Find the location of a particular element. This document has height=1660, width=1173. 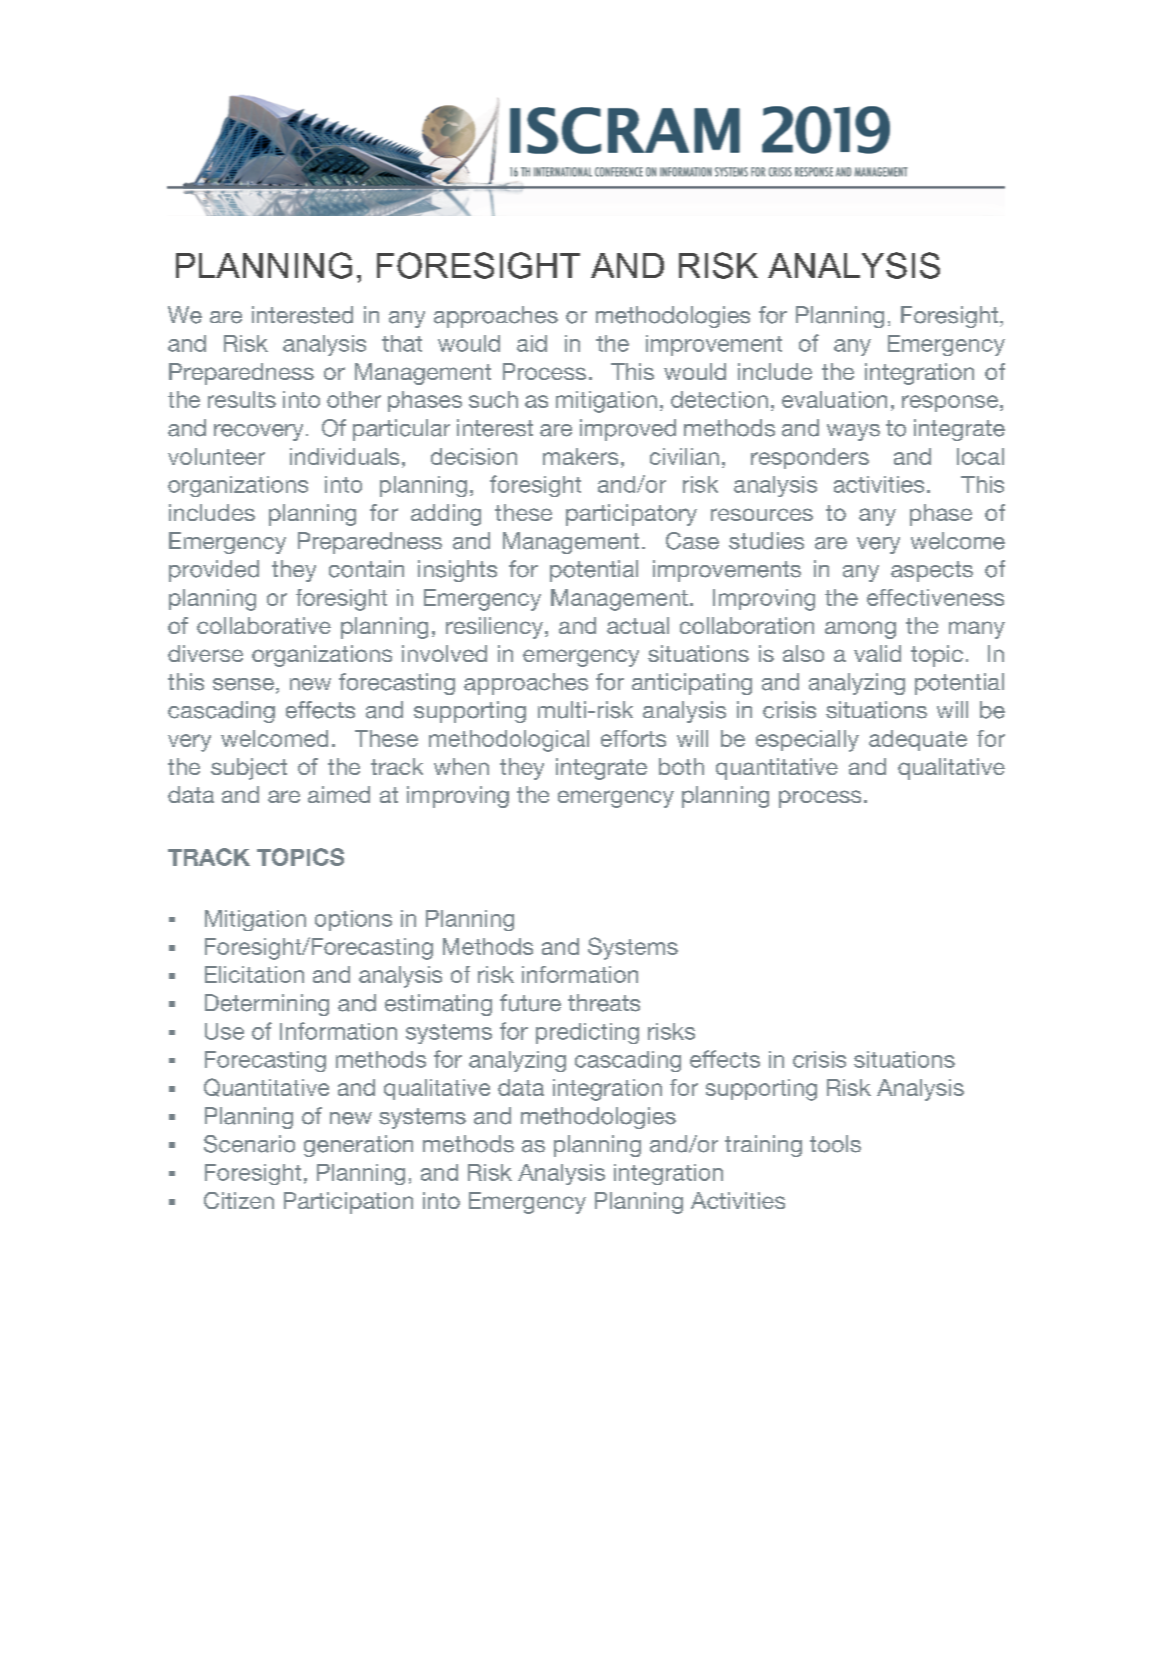

adequate is located at coordinates (918, 740).
